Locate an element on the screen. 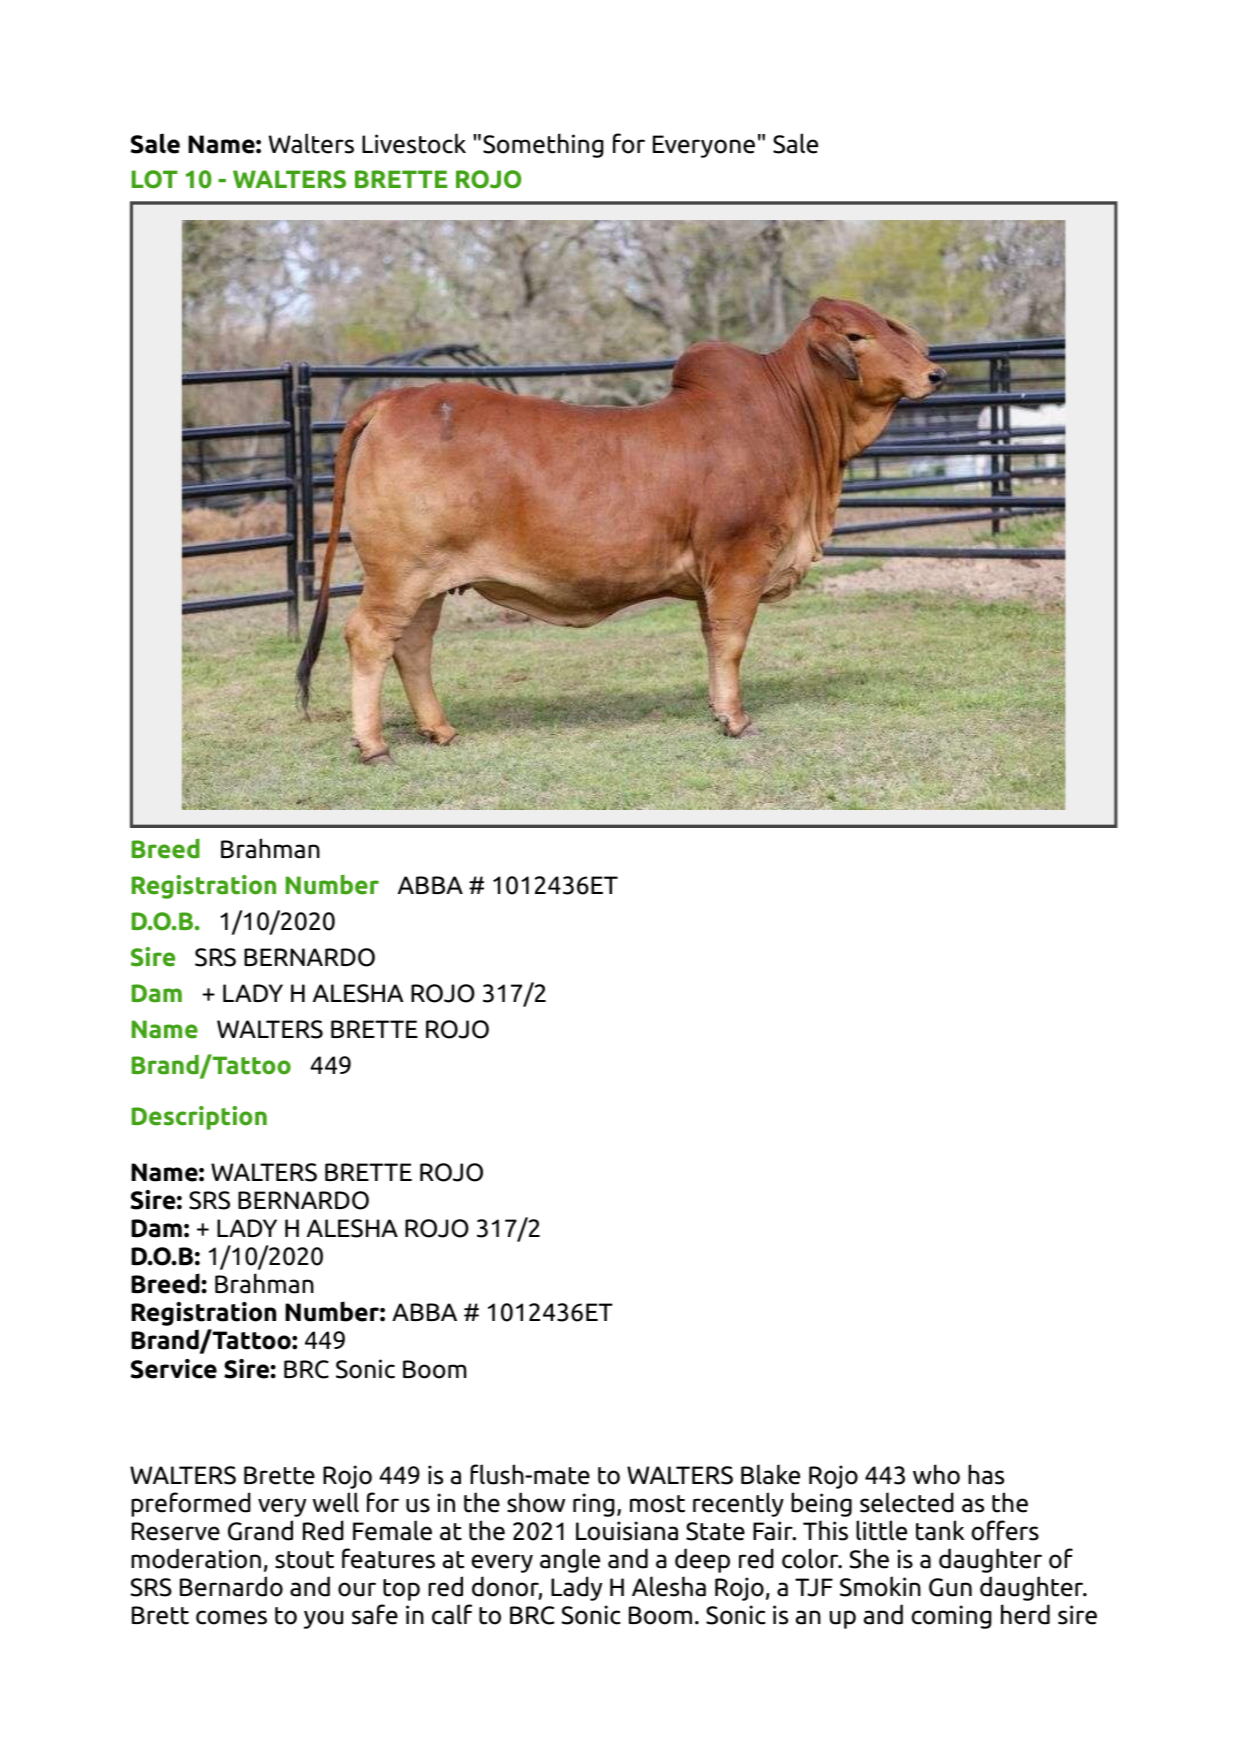 This screenshot has height=1755, width=1241. selected is located at coordinates (907, 1502).
